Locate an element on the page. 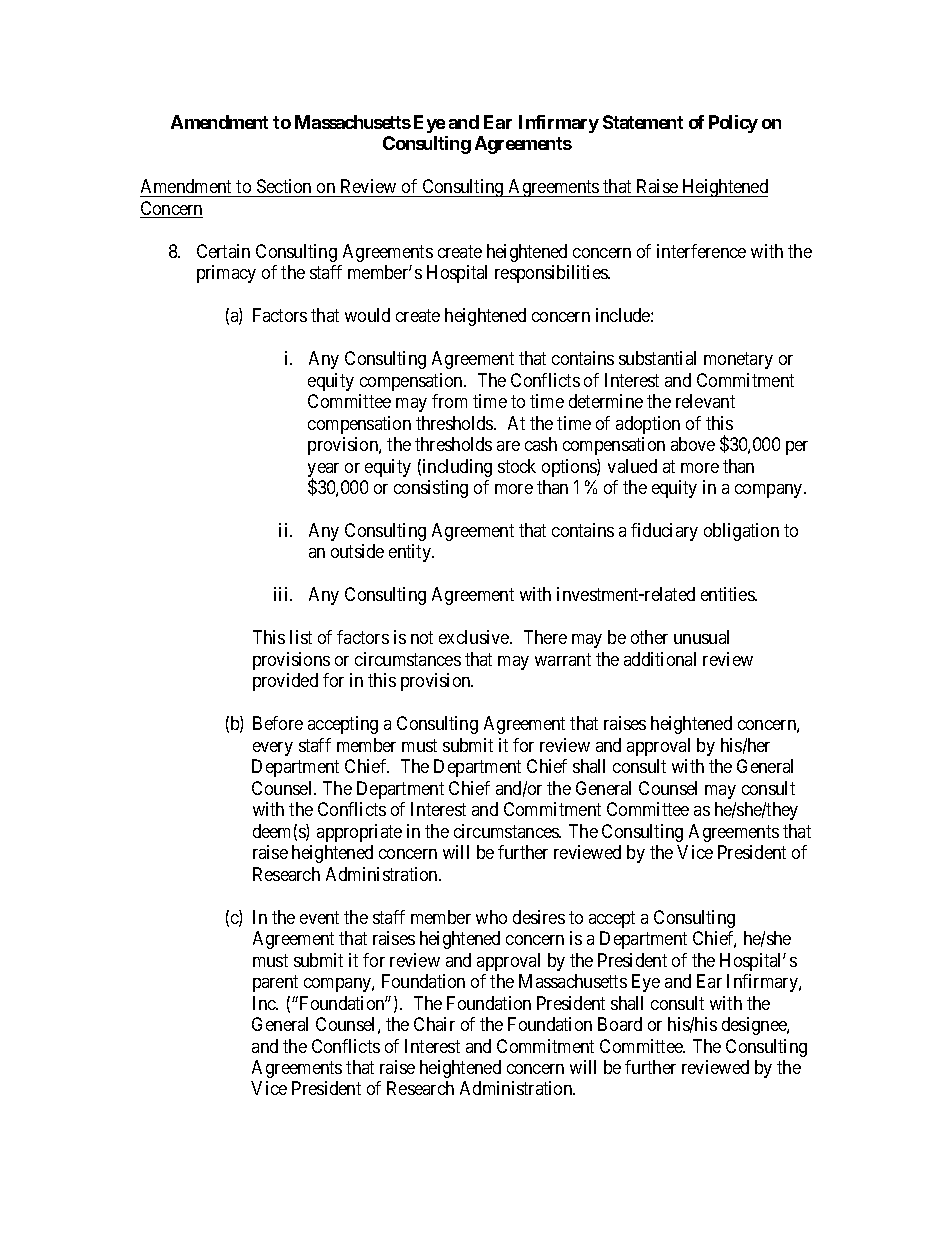  iii is located at coordinates (282, 594).
